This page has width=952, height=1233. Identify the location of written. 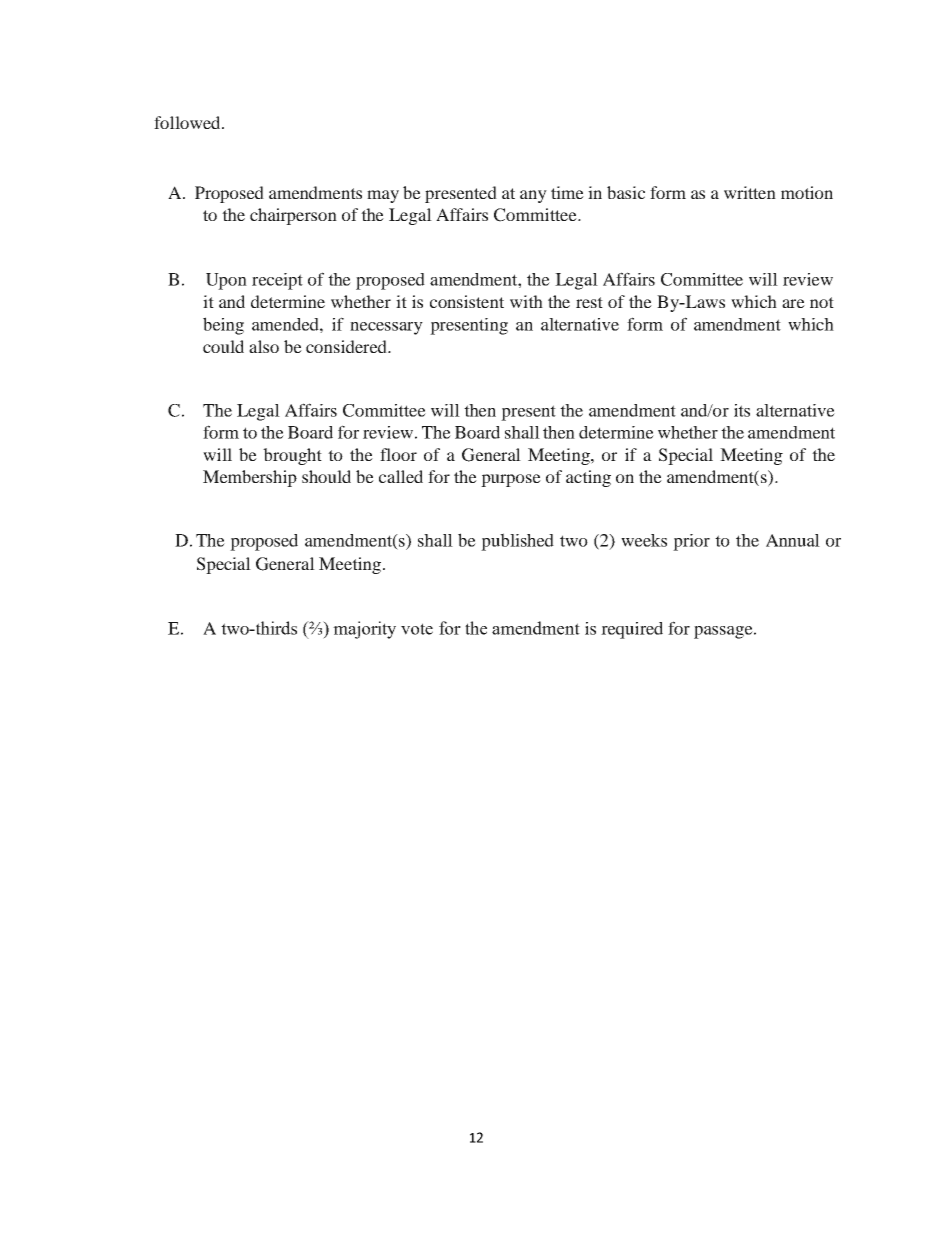
(750, 192).
